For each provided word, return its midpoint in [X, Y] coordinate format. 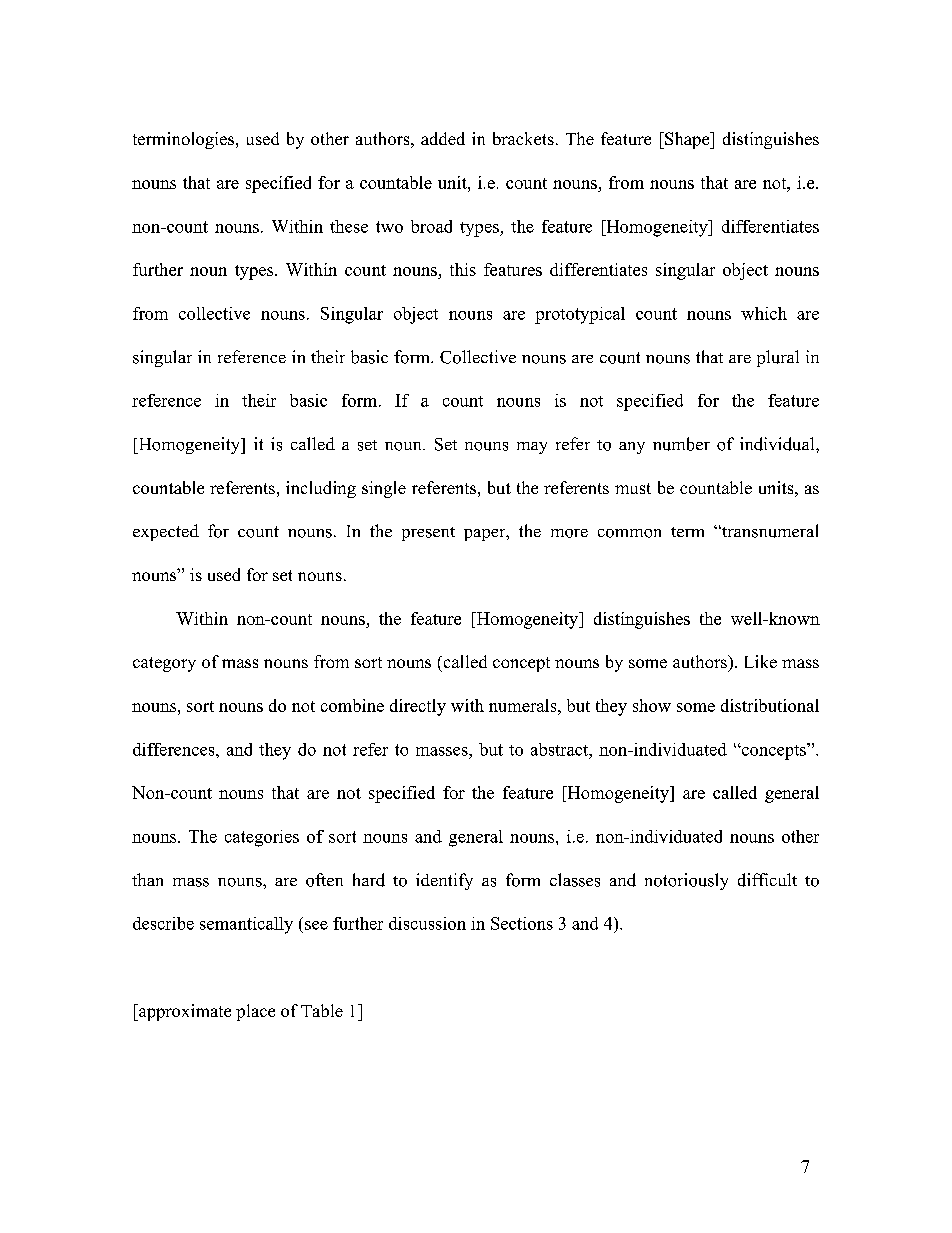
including [321, 489]
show [652, 705]
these [349, 226]
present [428, 534]
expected [166, 532]
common [629, 533]
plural [778, 358]
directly [418, 707]
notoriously [686, 881]
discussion [427, 923]
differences [175, 749]
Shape [687, 140]
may [532, 448]
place [255, 1012]
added [443, 138]
